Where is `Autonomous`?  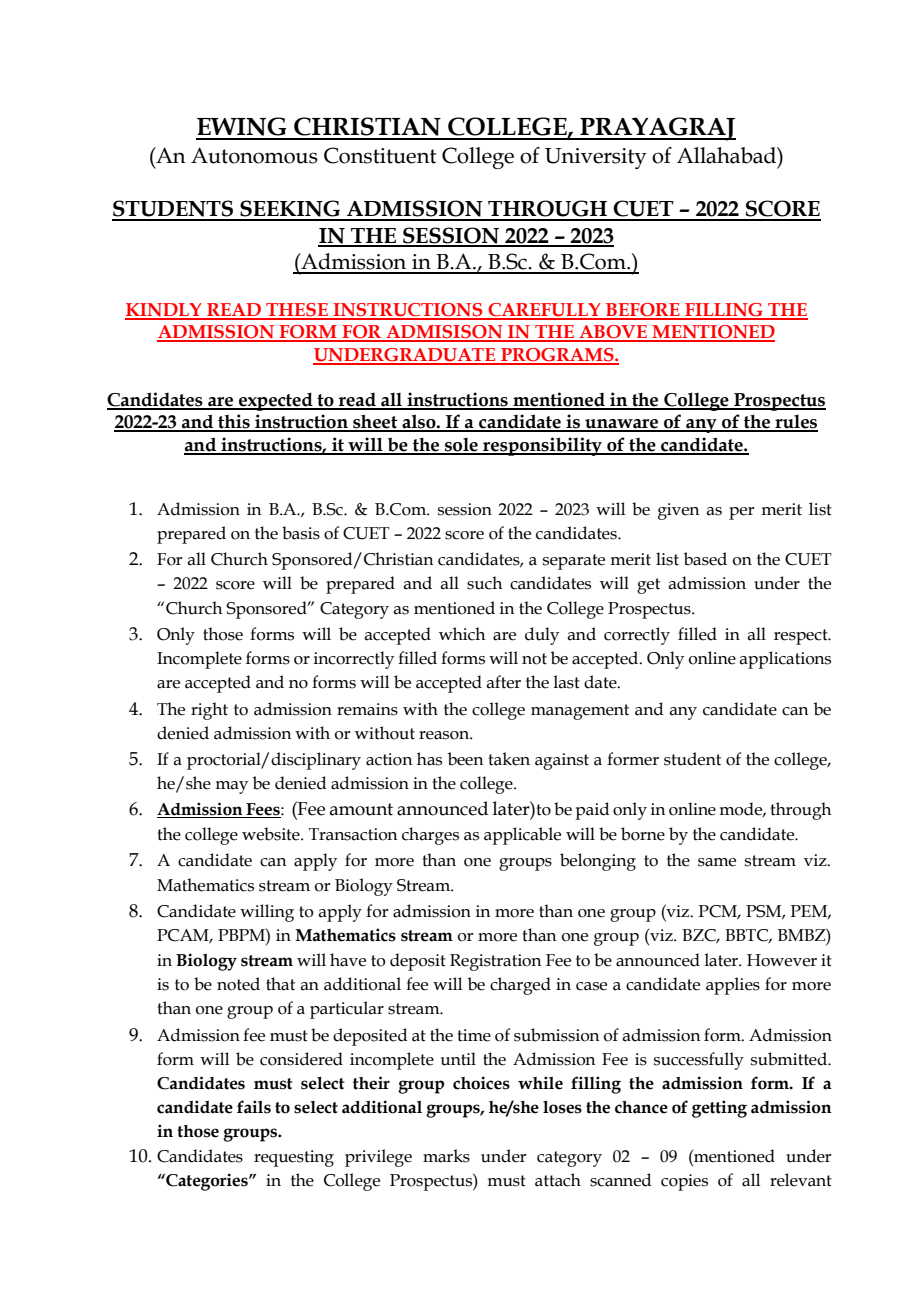 Autonomous is located at coordinates (254, 155).
